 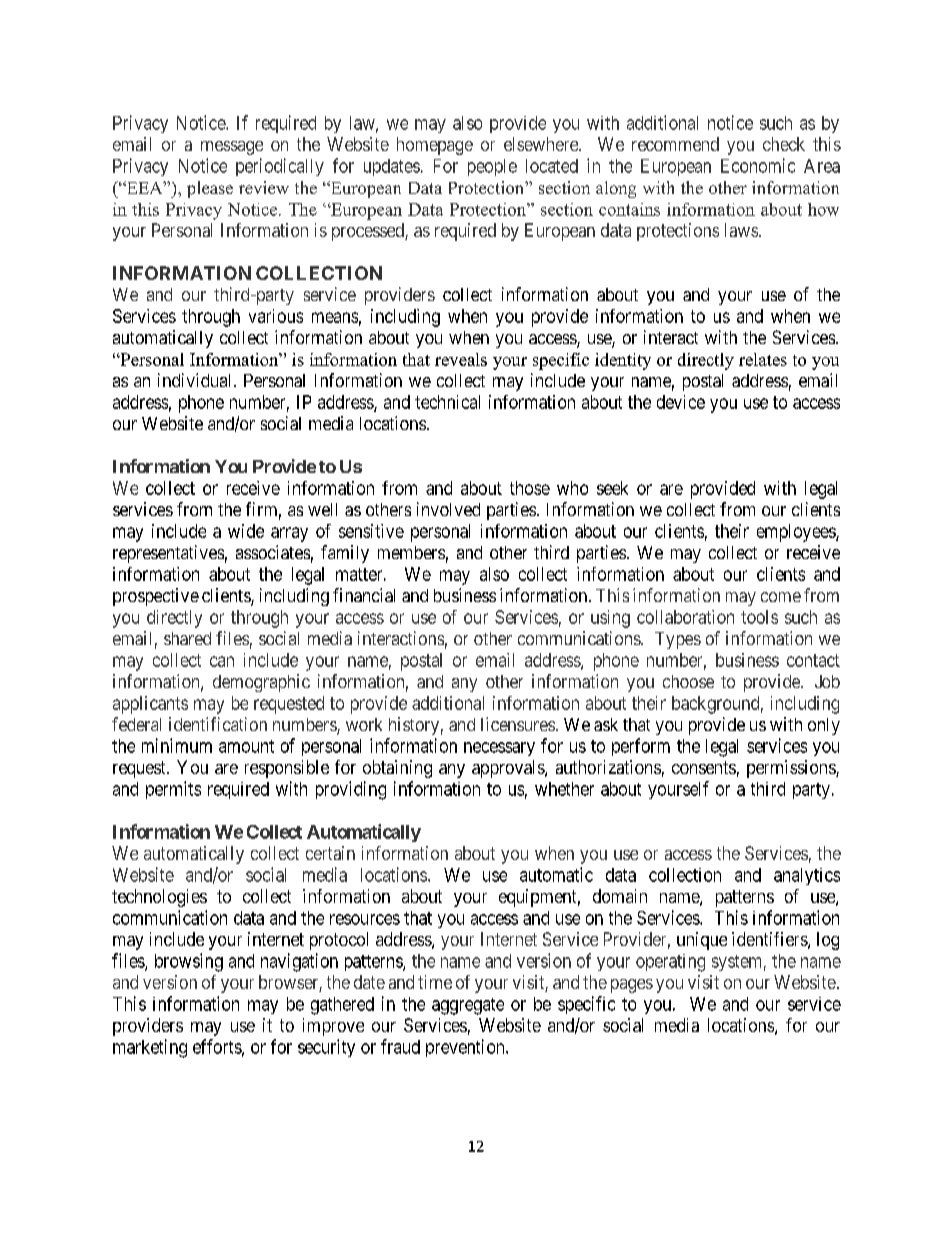 What do you see at coordinates (492, 167) in the page?
I see `people` at bounding box center [492, 167].
